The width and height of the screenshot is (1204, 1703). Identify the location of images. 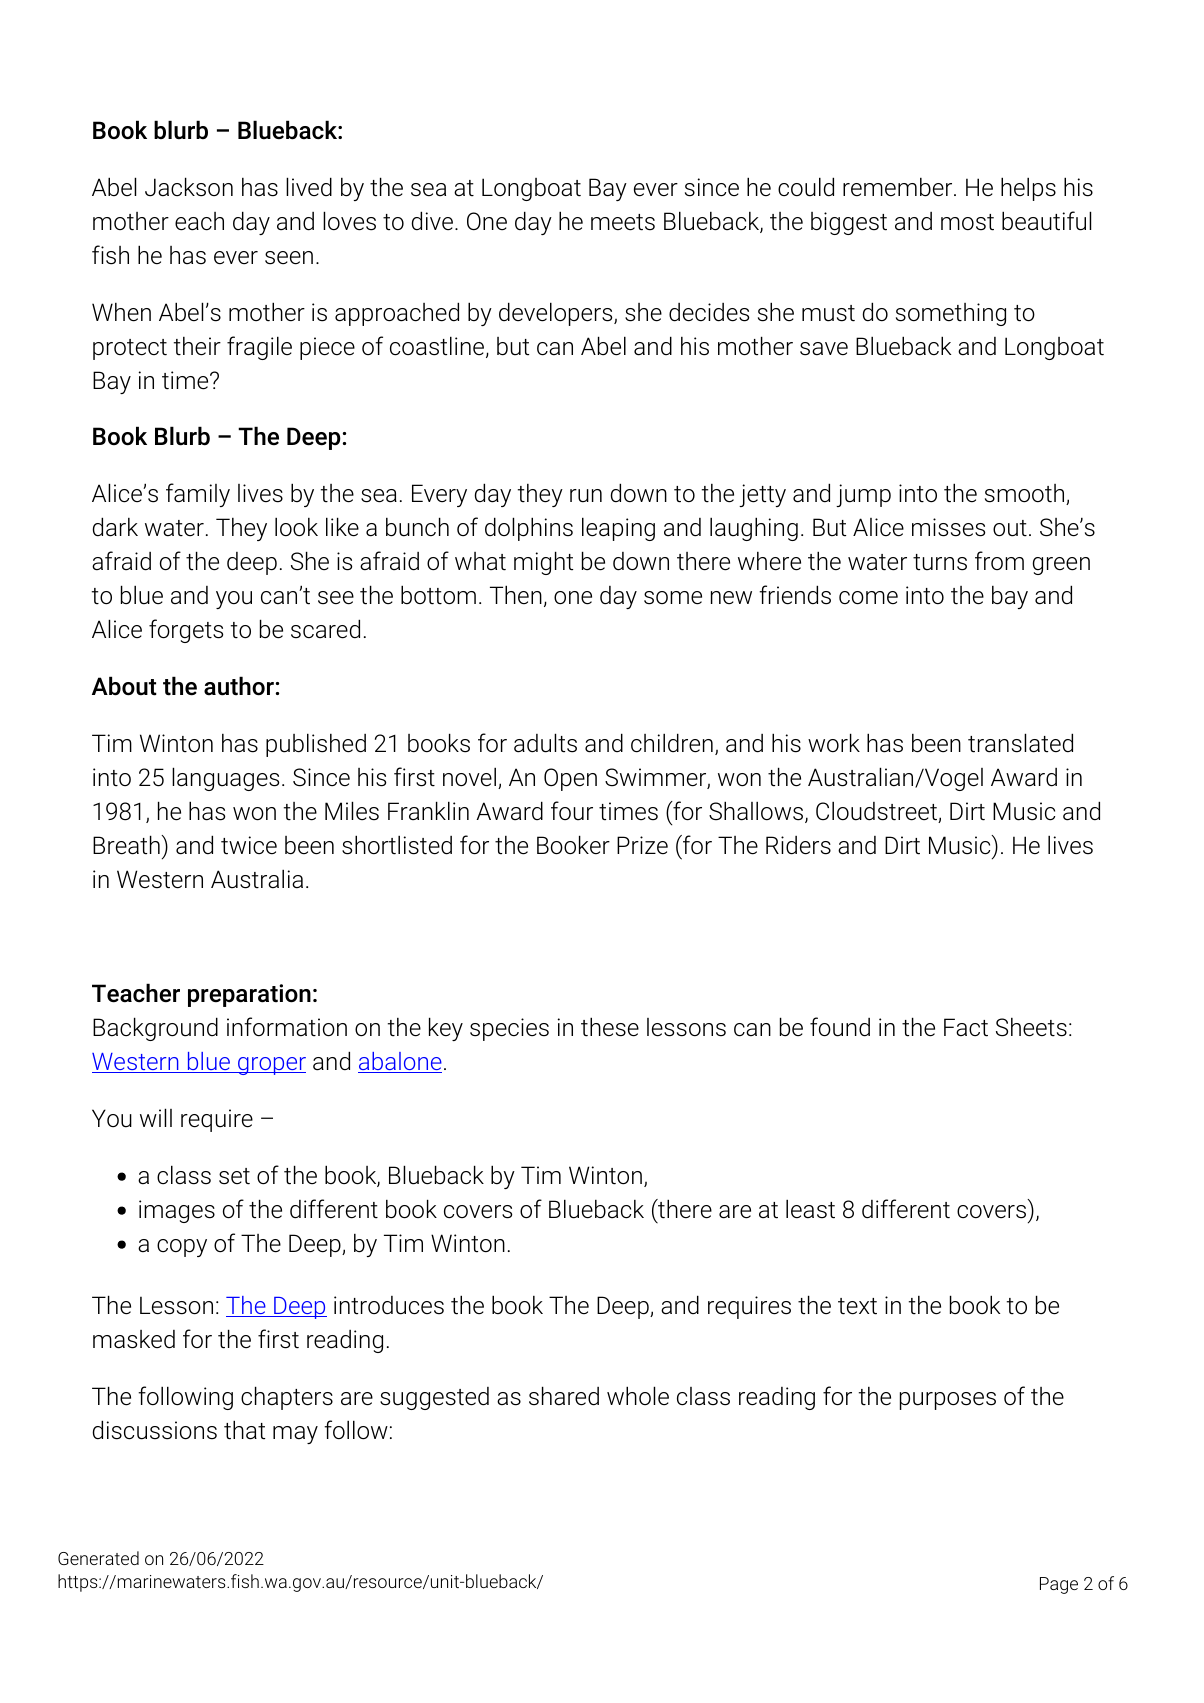
(177, 1211).
